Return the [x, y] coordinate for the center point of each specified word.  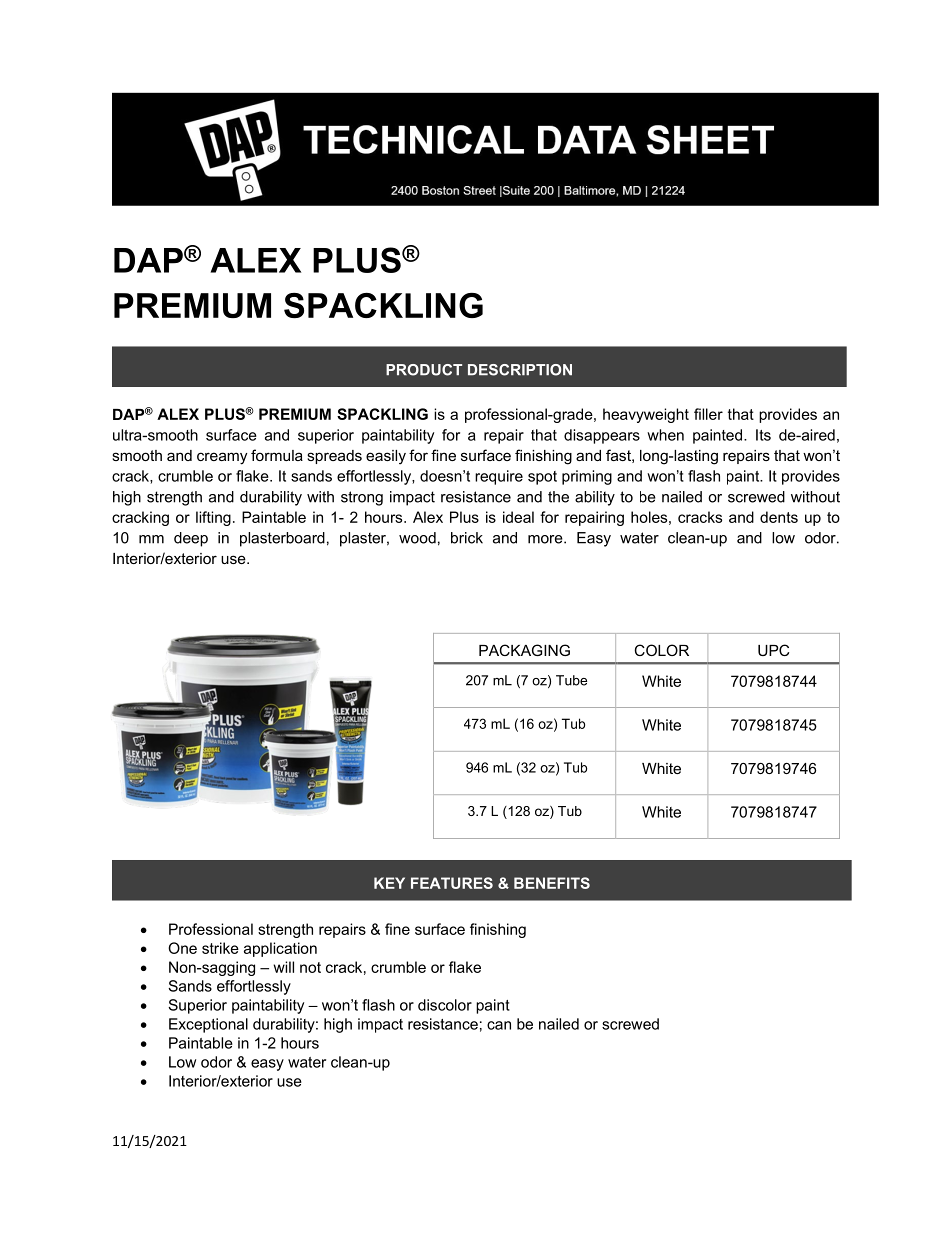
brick [467, 538]
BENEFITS [552, 883]
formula [277, 455]
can [499, 1025]
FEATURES [452, 883]
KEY [389, 883]
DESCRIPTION [520, 370]
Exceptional [208, 1025]
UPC [773, 650]
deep [191, 539]
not [310, 967]
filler [708, 414]
